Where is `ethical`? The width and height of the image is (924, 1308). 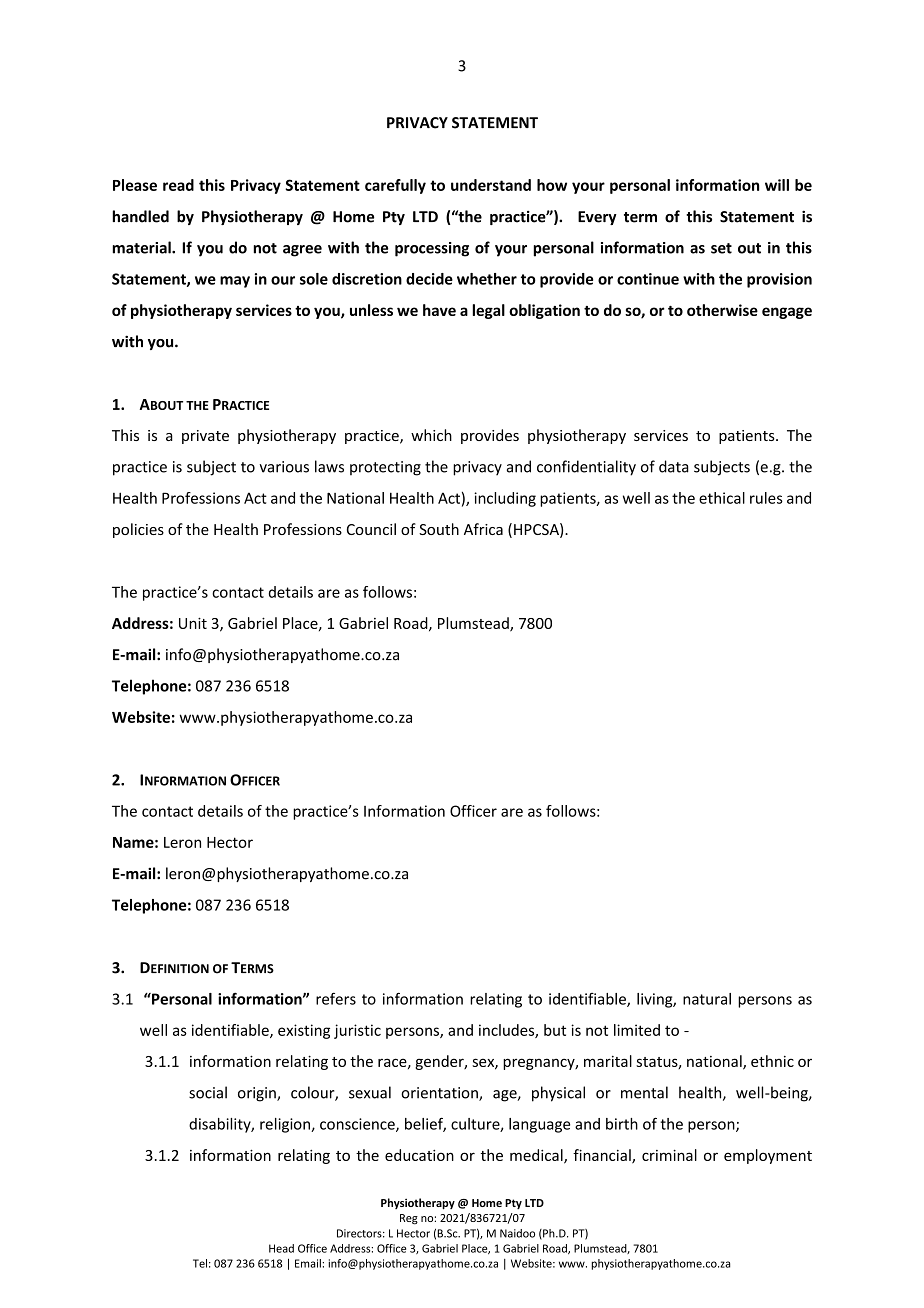
ethical is located at coordinates (722, 498).
